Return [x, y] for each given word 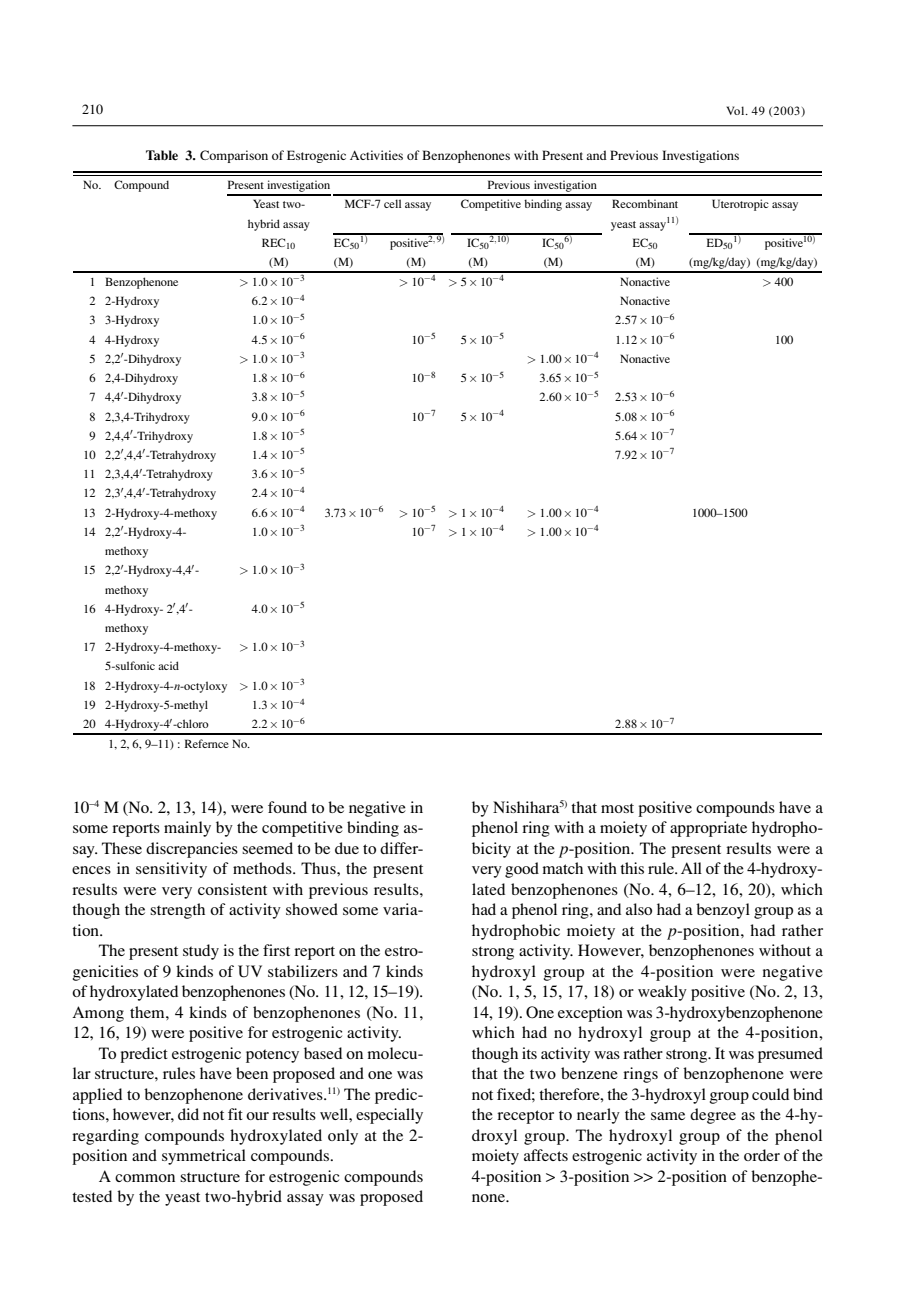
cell [392, 203]
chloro [192, 723]
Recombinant [645, 203]
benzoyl [723, 911]
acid [168, 665]
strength [177, 911]
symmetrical [204, 1157]
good [522, 870]
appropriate [708, 829]
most [617, 808]
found [287, 807]
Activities [376, 155]
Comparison [234, 156]
